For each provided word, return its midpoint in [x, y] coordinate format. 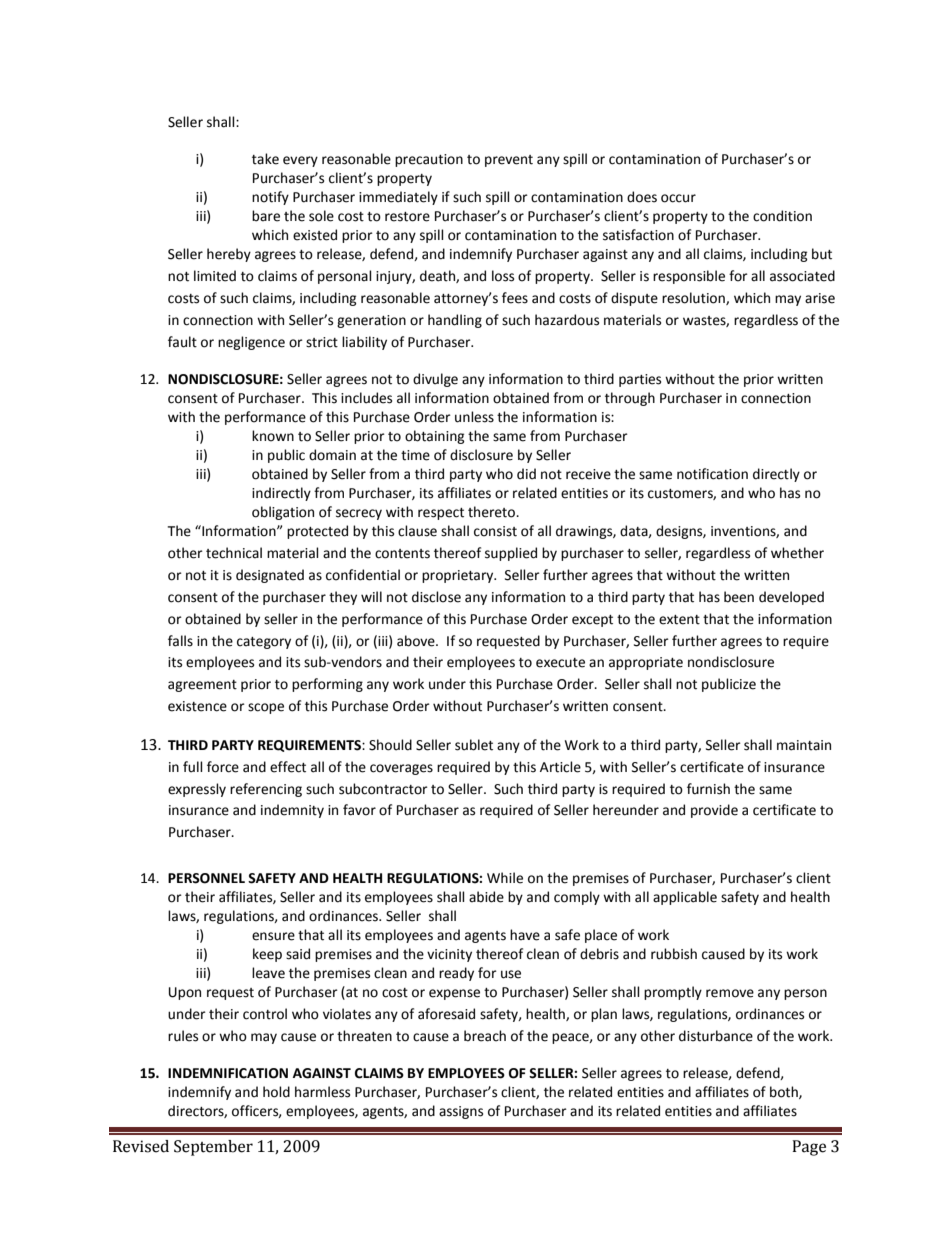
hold [276, 1092]
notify [270, 198]
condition [782, 216]
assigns [461, 1112]
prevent [509, 161]
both [785, 1092]
